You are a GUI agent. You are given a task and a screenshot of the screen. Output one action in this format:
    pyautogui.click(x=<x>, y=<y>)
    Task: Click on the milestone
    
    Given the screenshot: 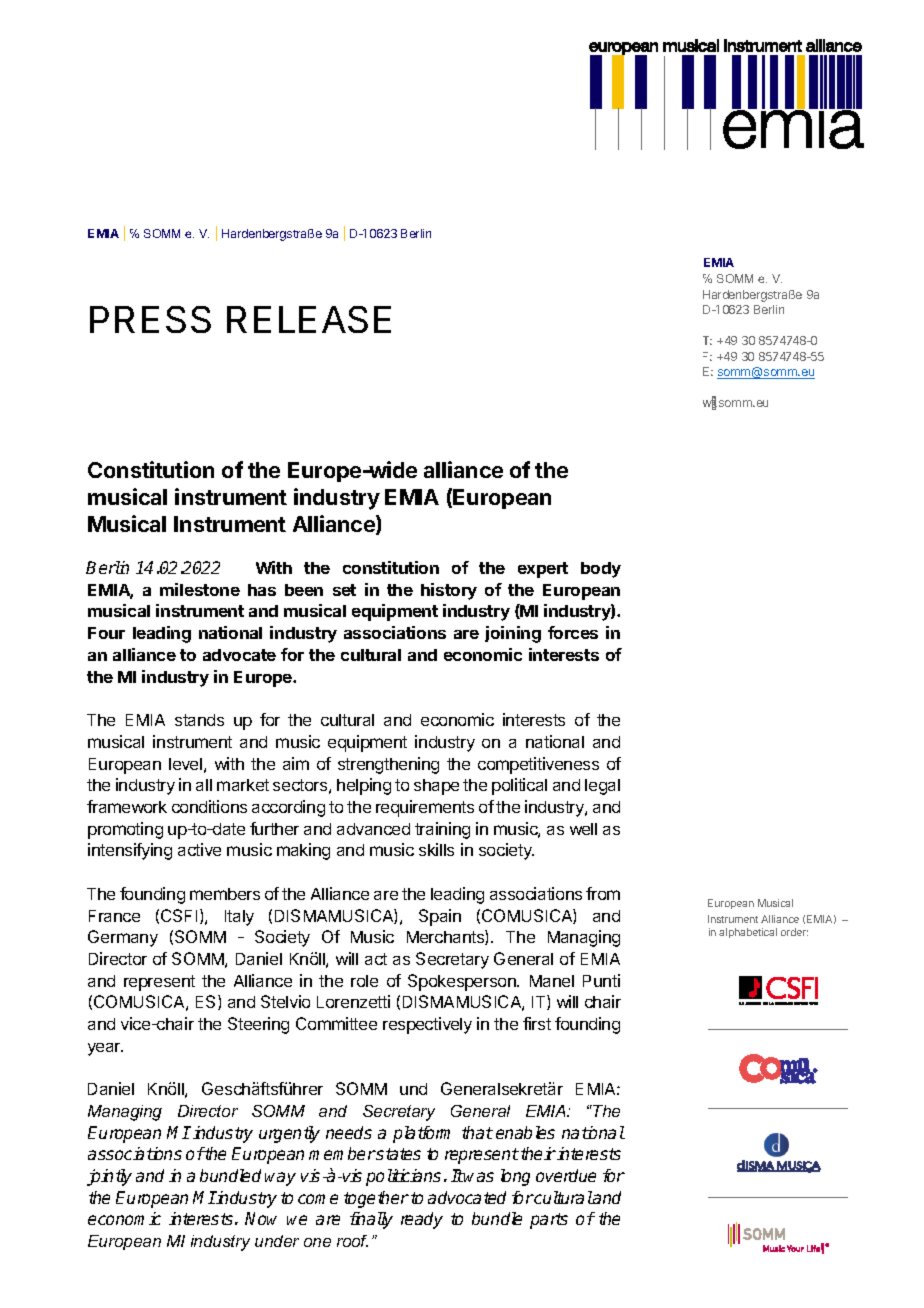 What is the action you would take?
    pyautogui.click(x=200, y=589)
